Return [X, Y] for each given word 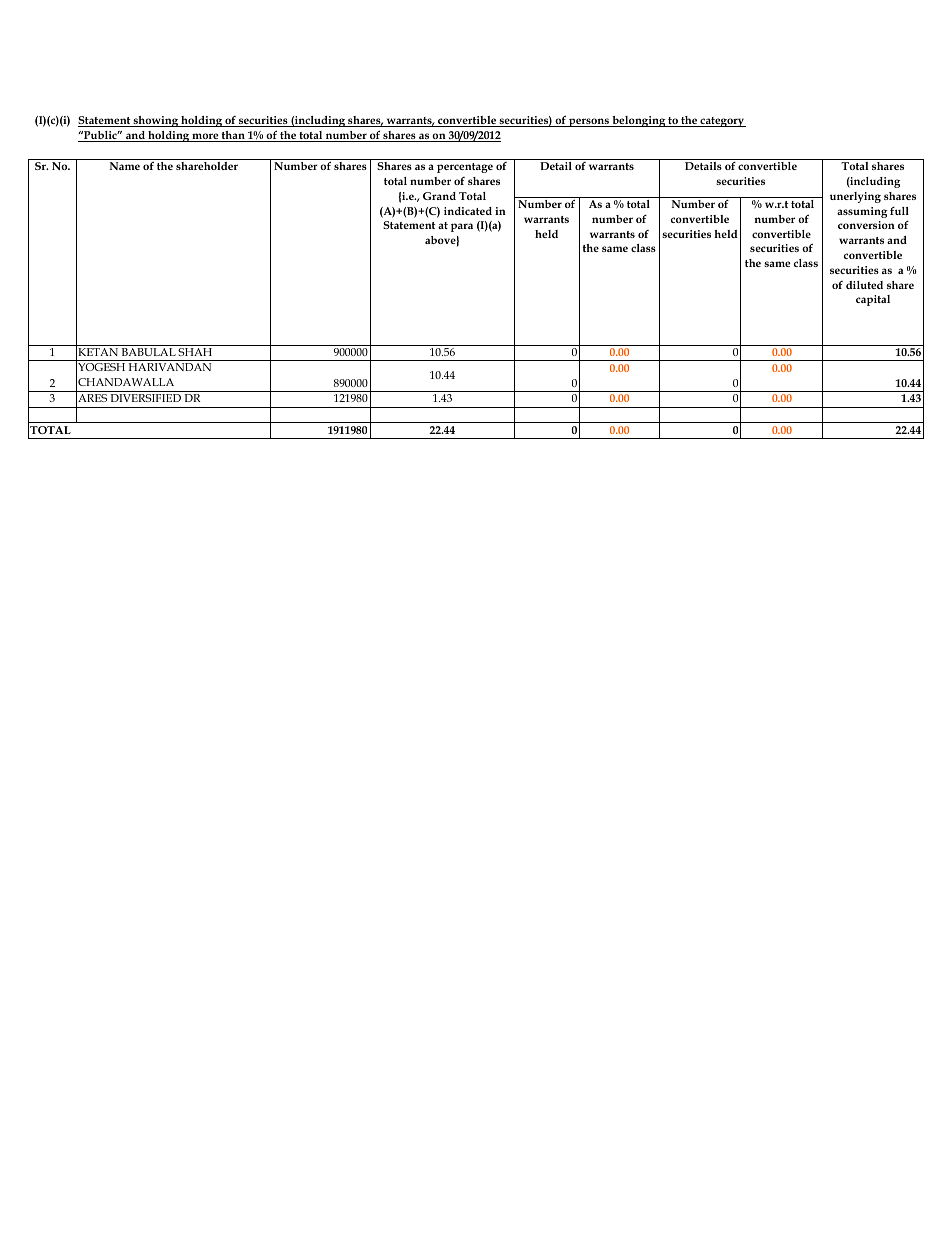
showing [156, 121]
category [722, 122]
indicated [468, 211]
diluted [864, 285]
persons [589, 122]
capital [873, 300]
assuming [862, 212]
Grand [439, 196]
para [462, 227]
